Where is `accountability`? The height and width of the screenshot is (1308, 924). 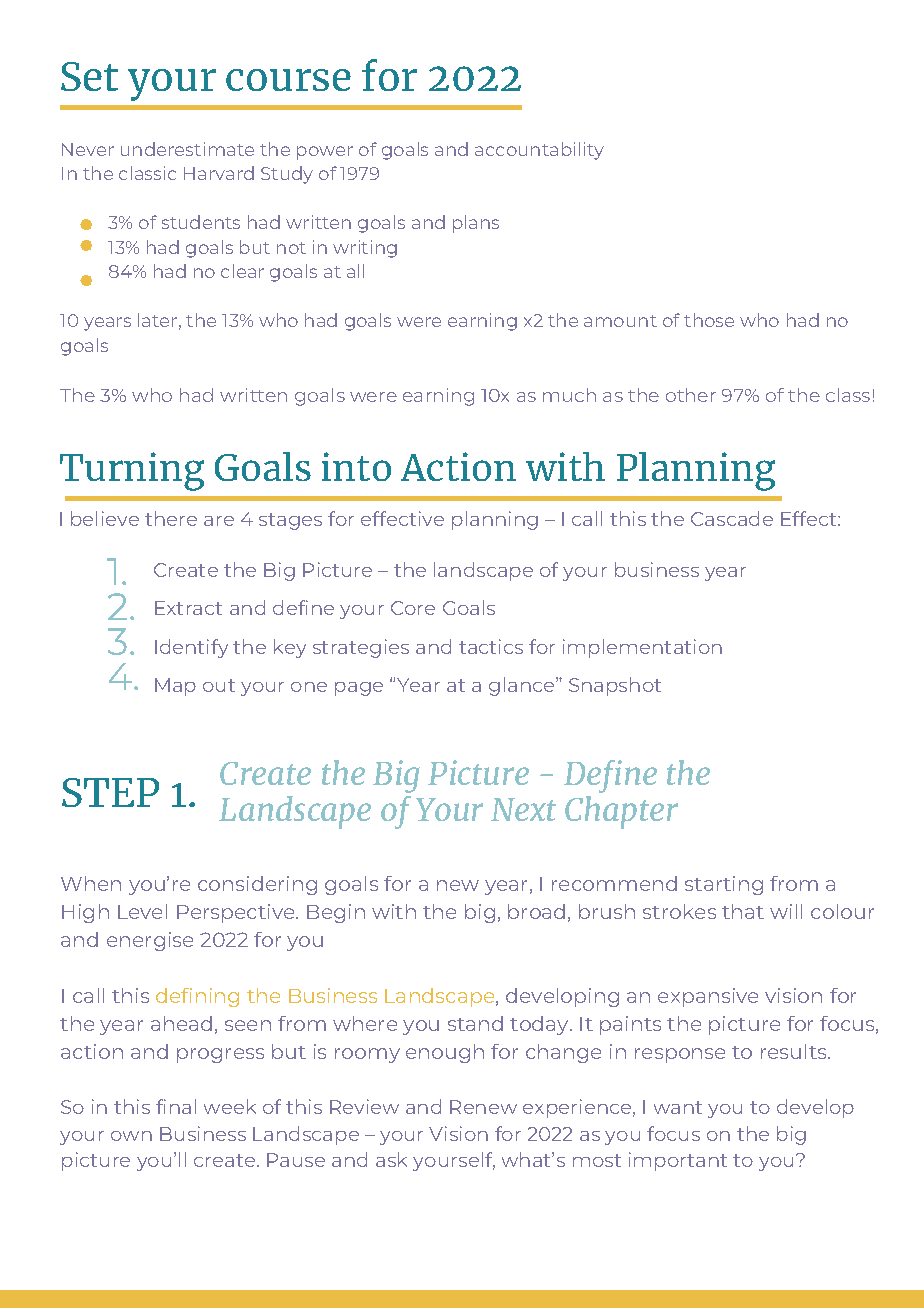 accountability is located at coordinates (539, 151).
